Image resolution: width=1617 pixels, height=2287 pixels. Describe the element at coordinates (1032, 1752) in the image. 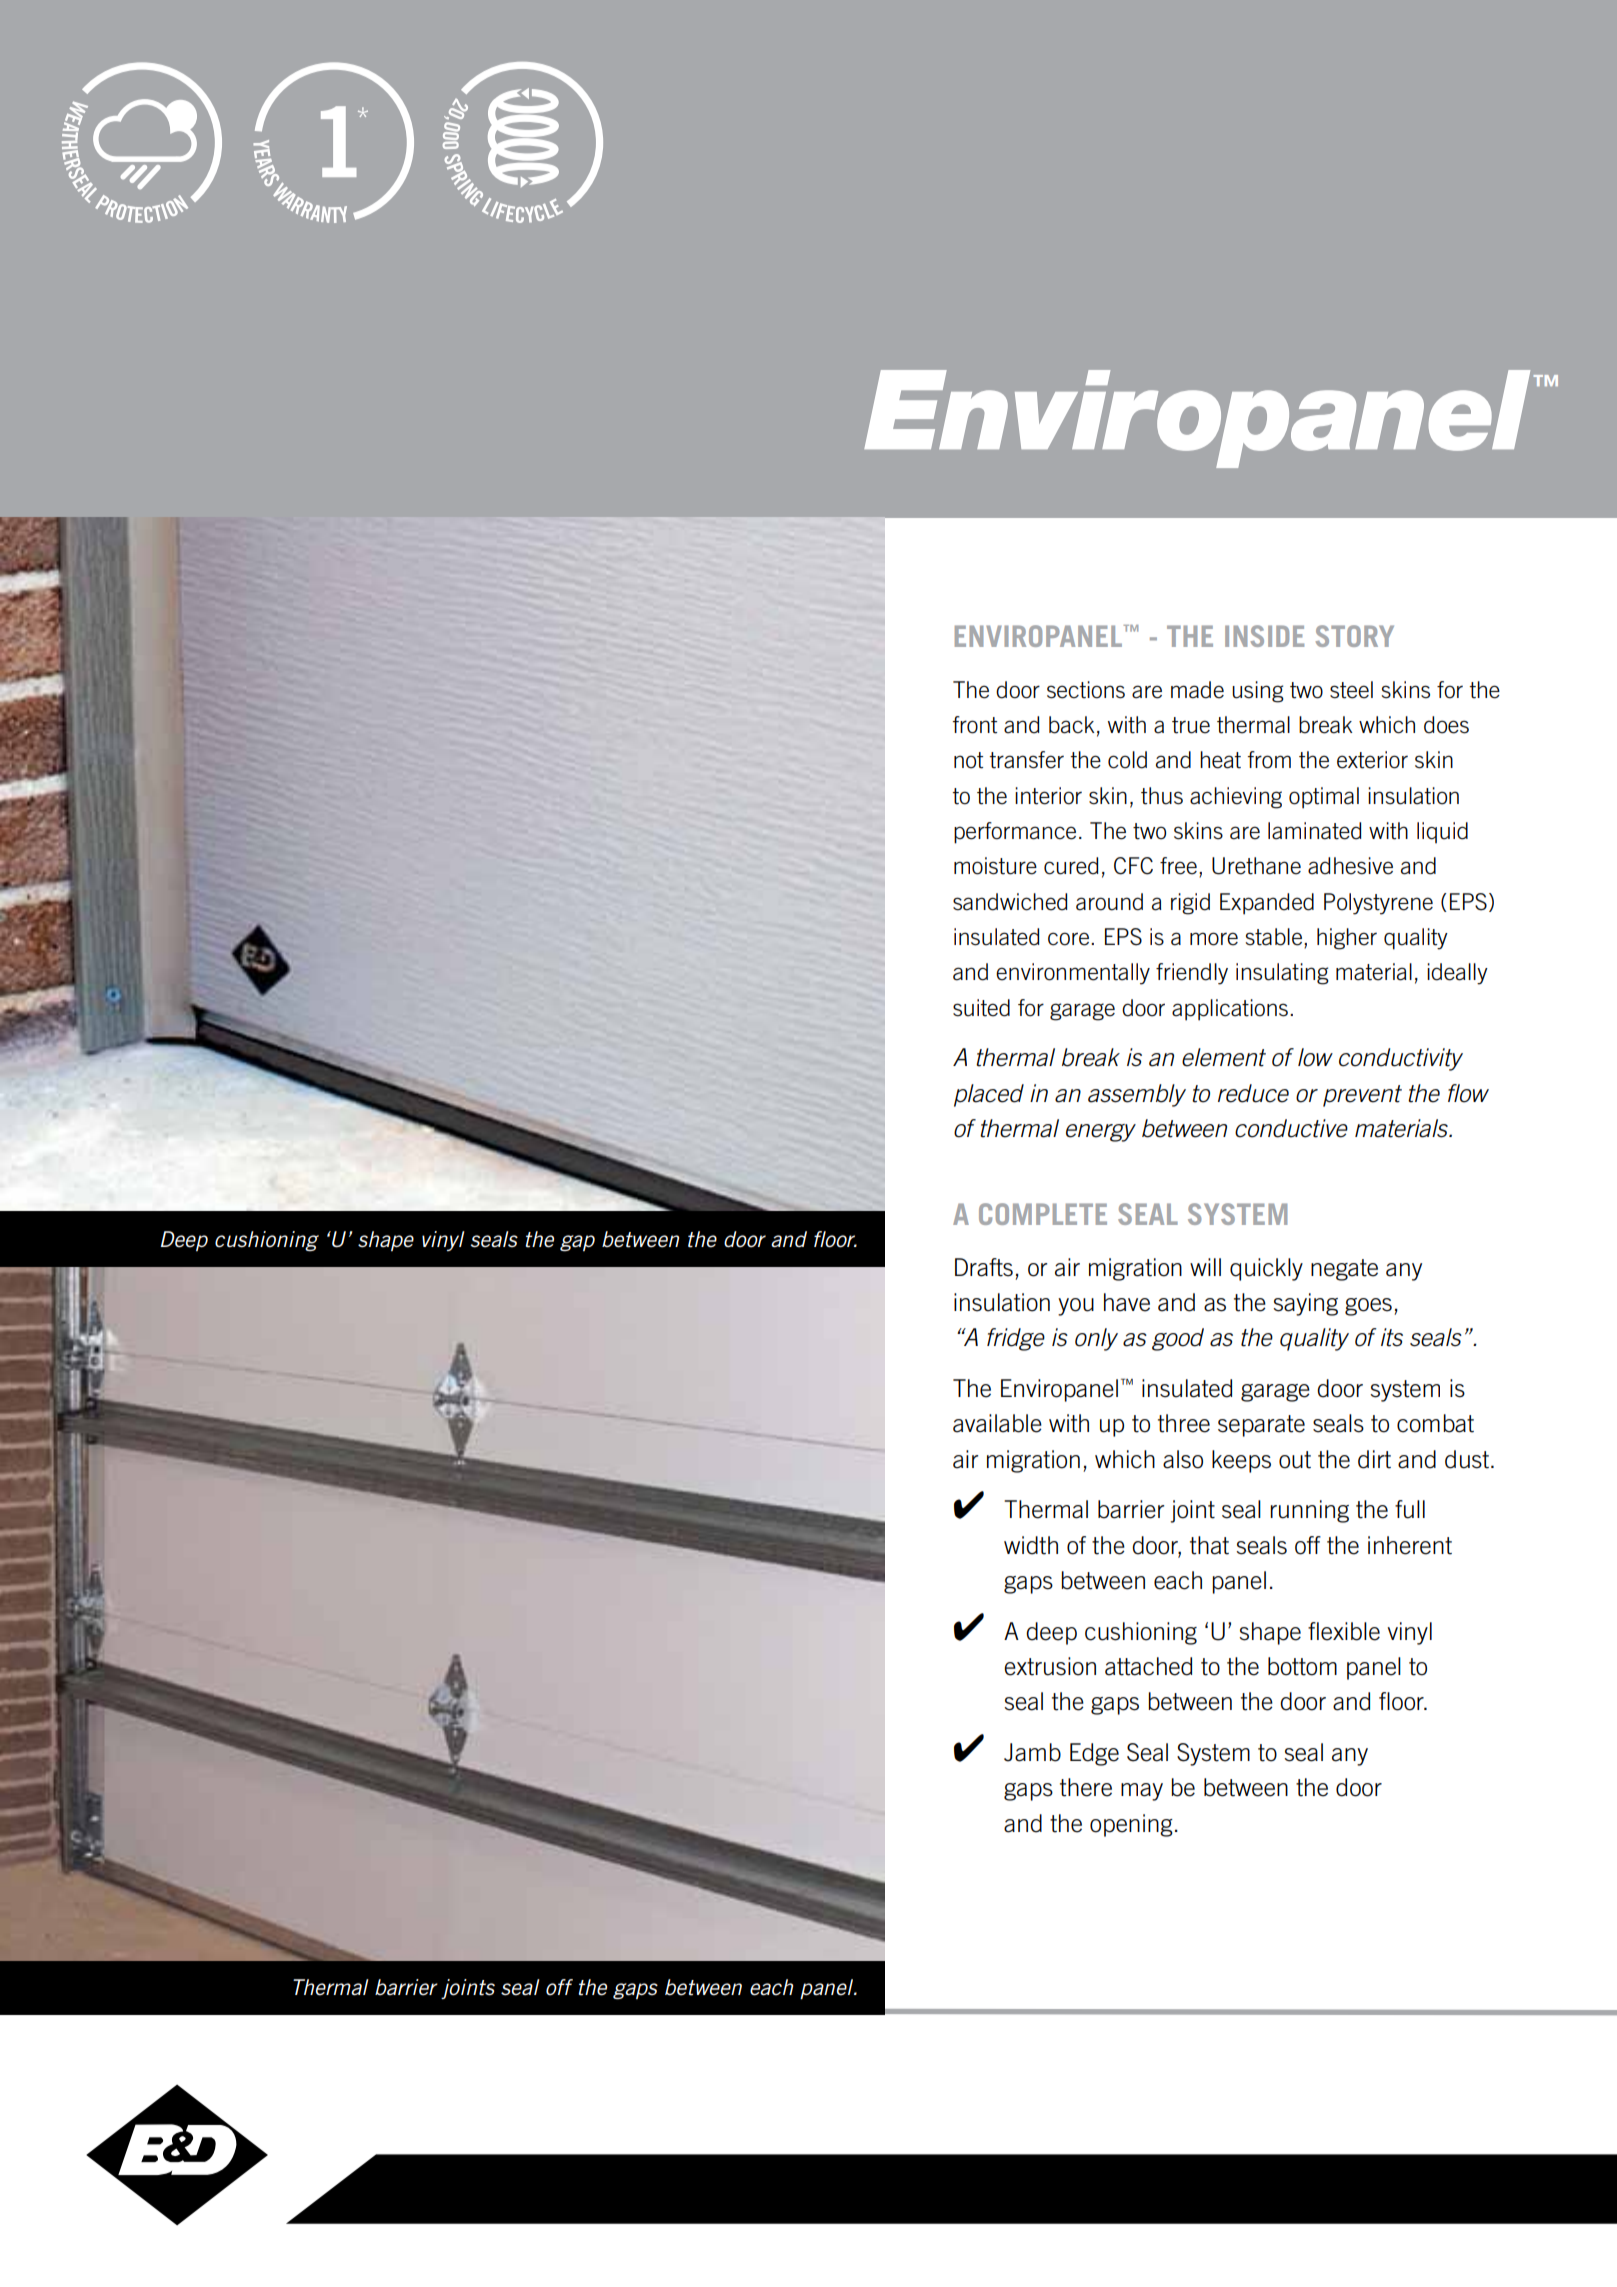

I see `Jamb` at that location.
